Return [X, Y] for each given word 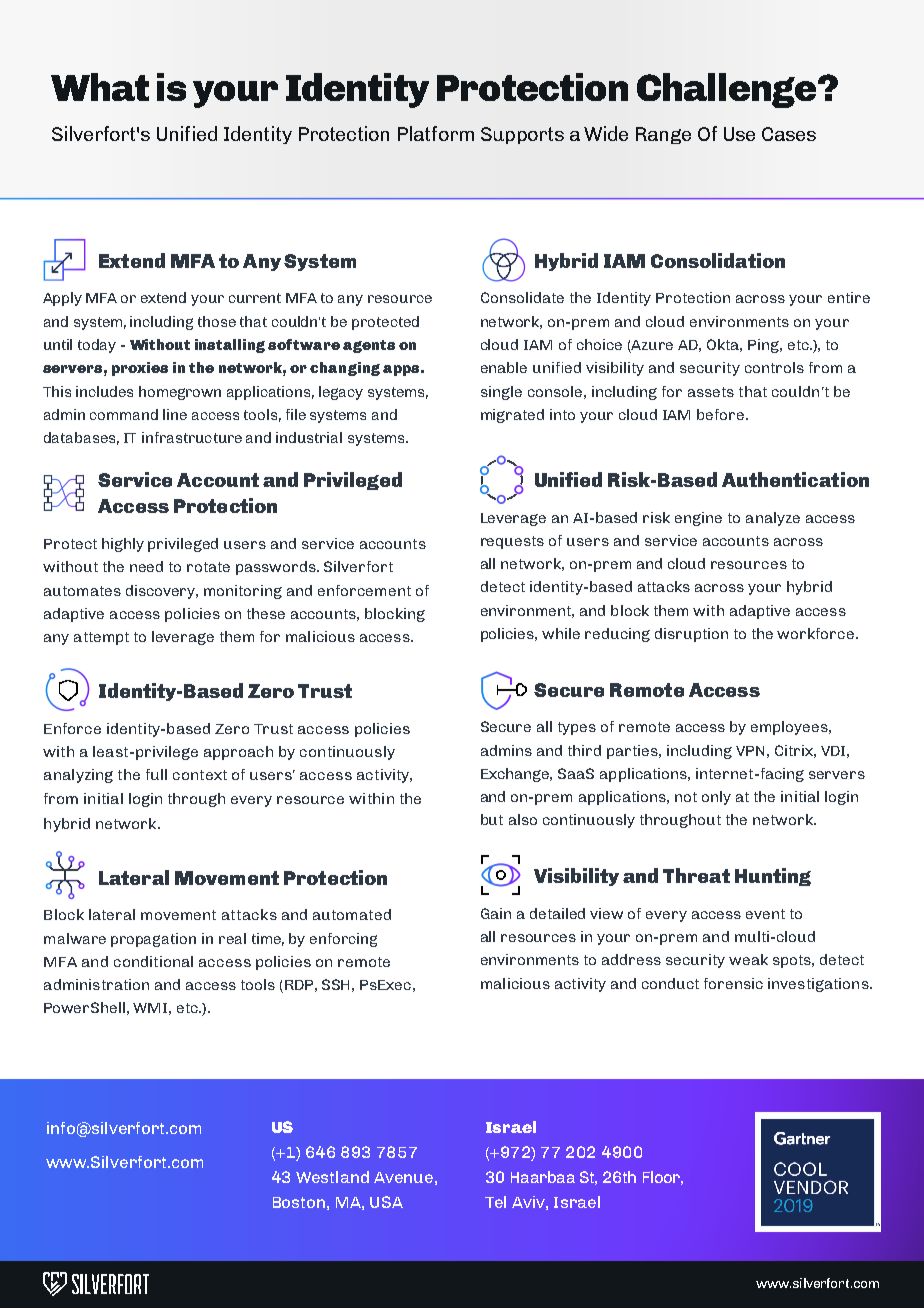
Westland [332, 1177]
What [100, 87]
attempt [101, 638]
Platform [436, 133]
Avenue [403, 1177]
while [561, 633]
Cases [789, 134]
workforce [815, 633]
